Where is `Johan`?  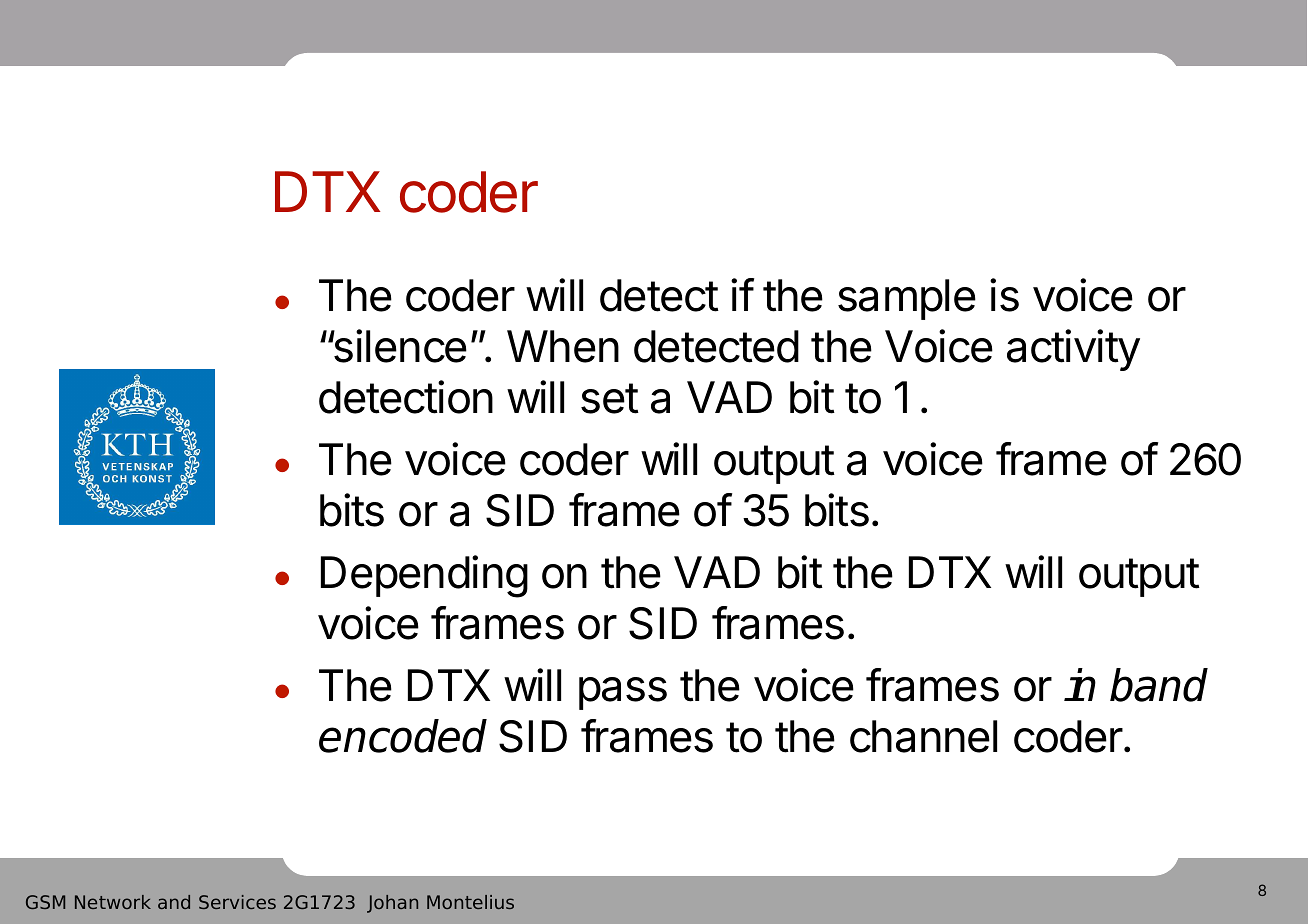
Johan is located at coordinates (392, 904).
